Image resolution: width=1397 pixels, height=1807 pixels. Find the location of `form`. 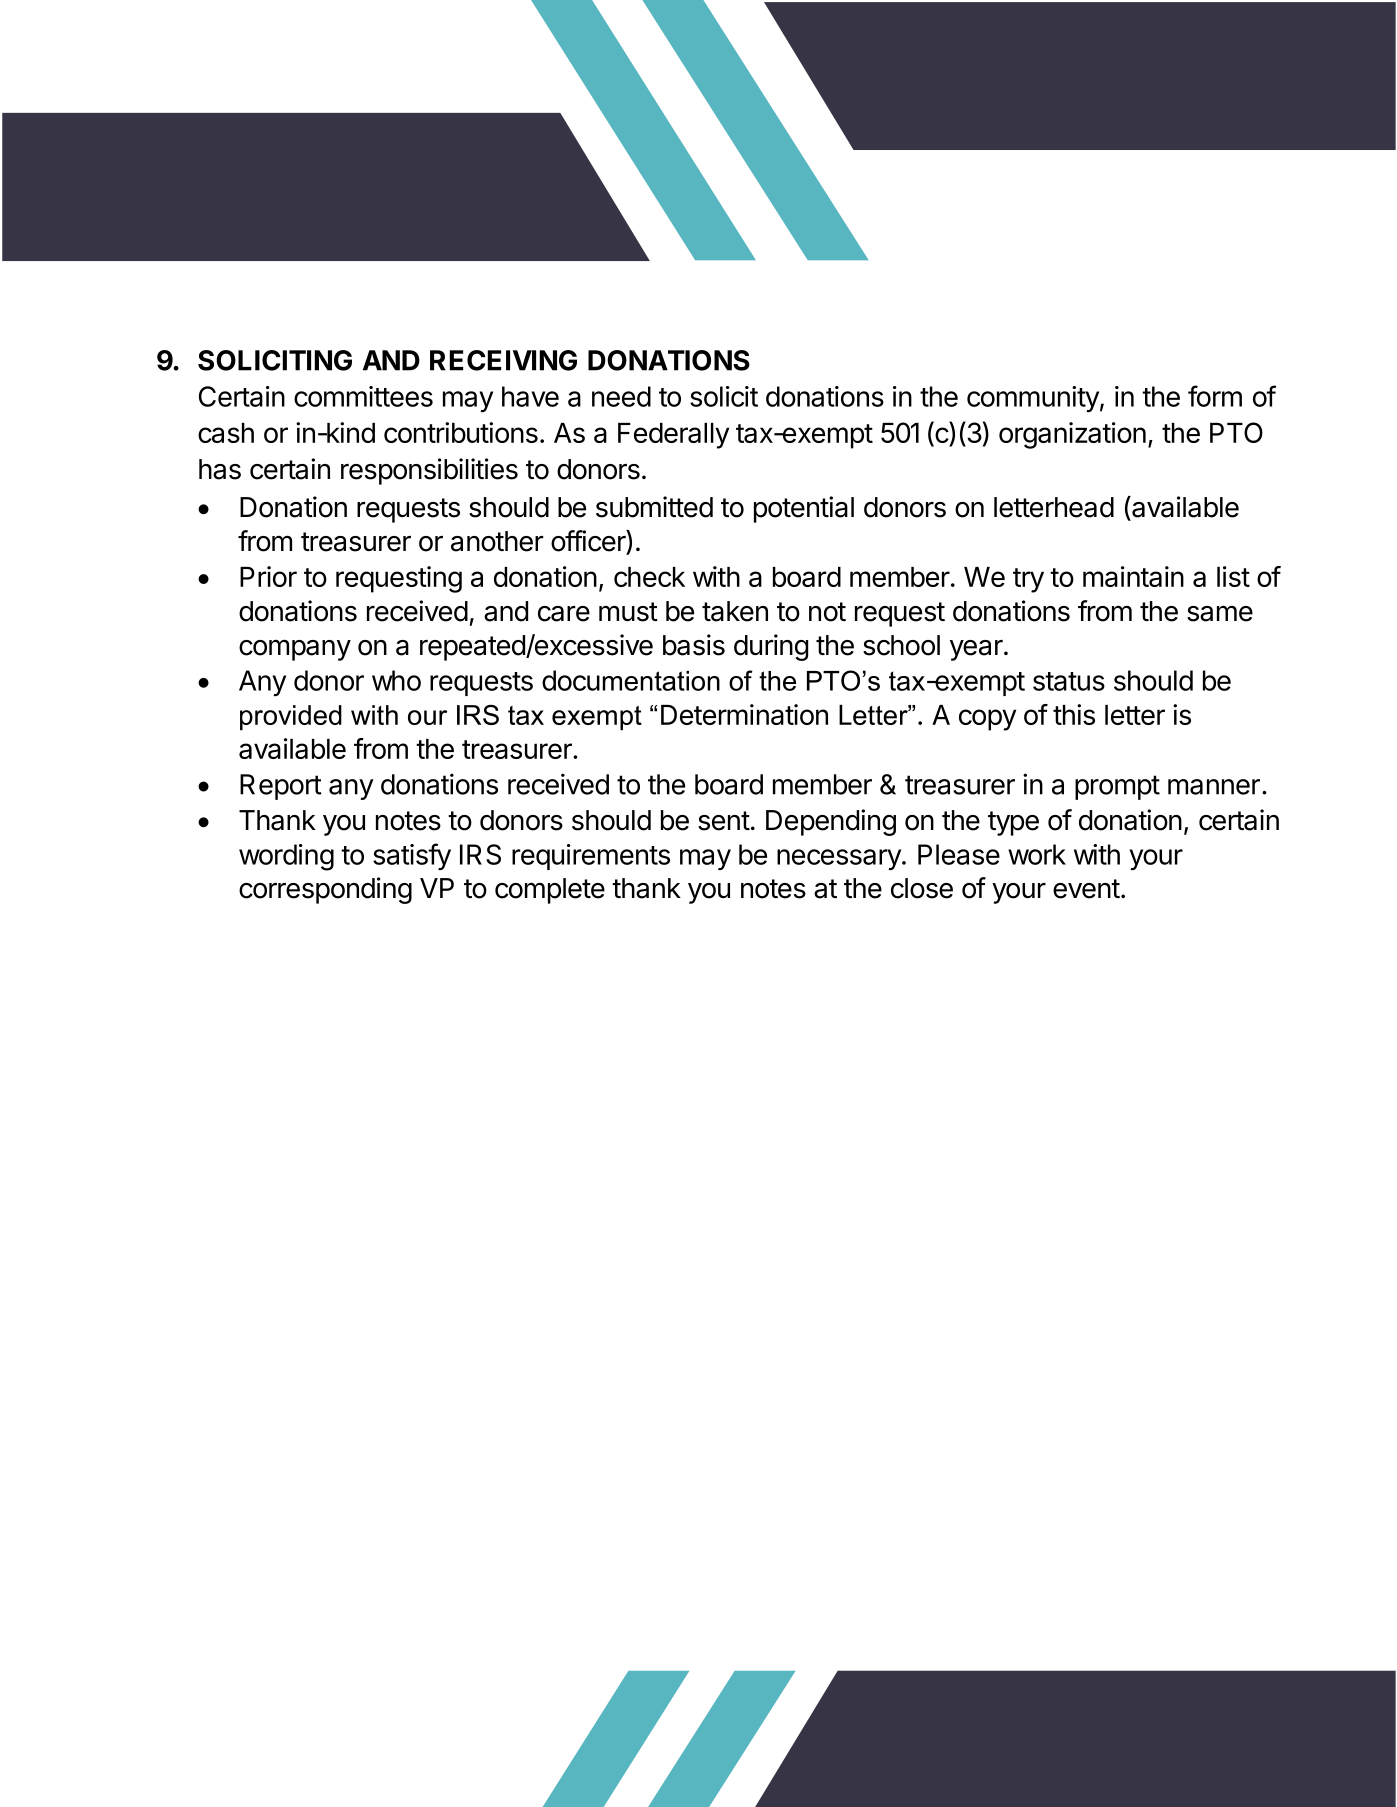

form is located at coordinates (1215, 396).
